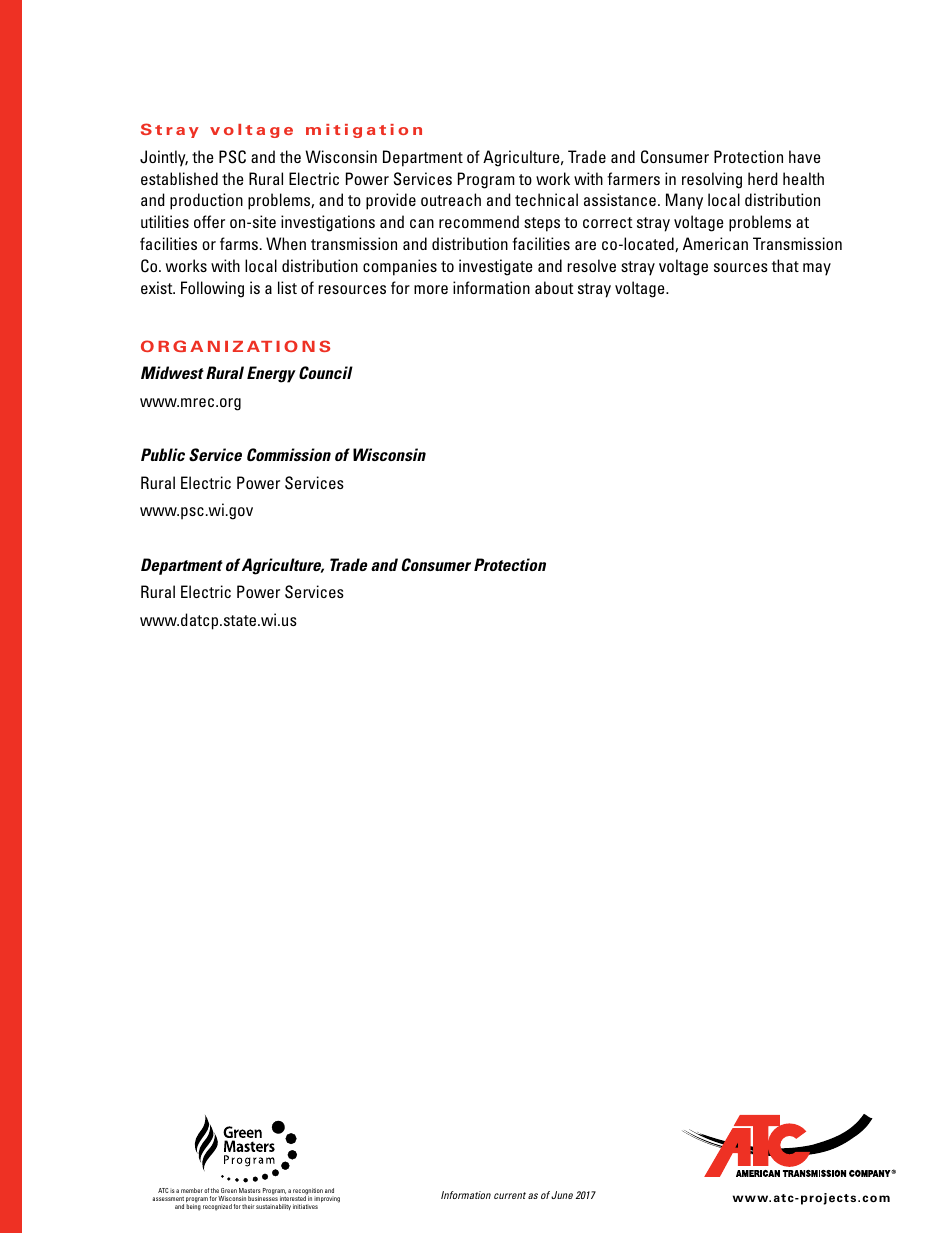 The image size is (952, 1233). Describe the element at coordinates (163, 454) in the document. I see `Public` at that location.
